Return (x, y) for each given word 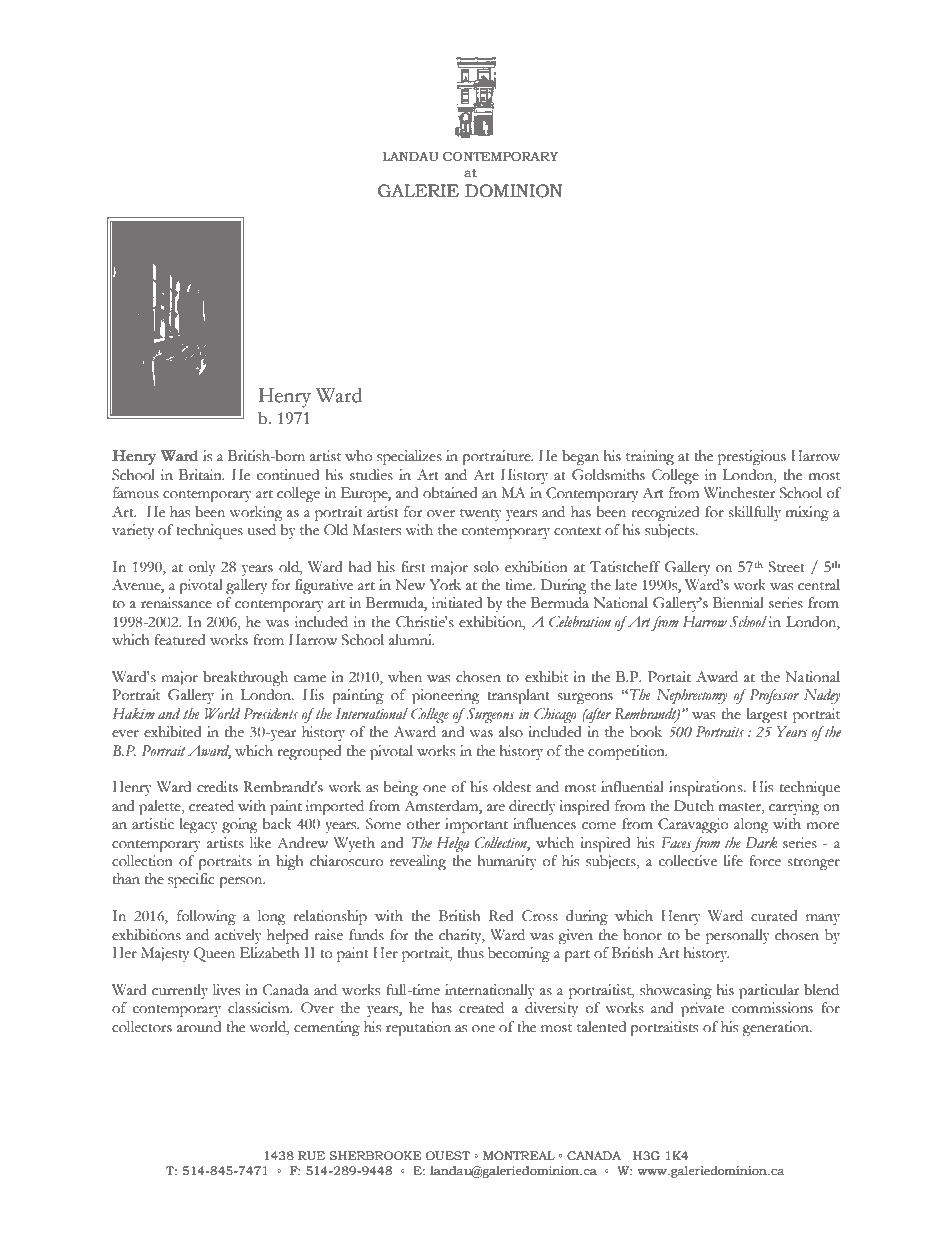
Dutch (694, 806)
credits (217, 787)
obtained (450, 493)
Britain (201, 475)
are (496, 808)
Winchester (739, 493)
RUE (311, 1155)
